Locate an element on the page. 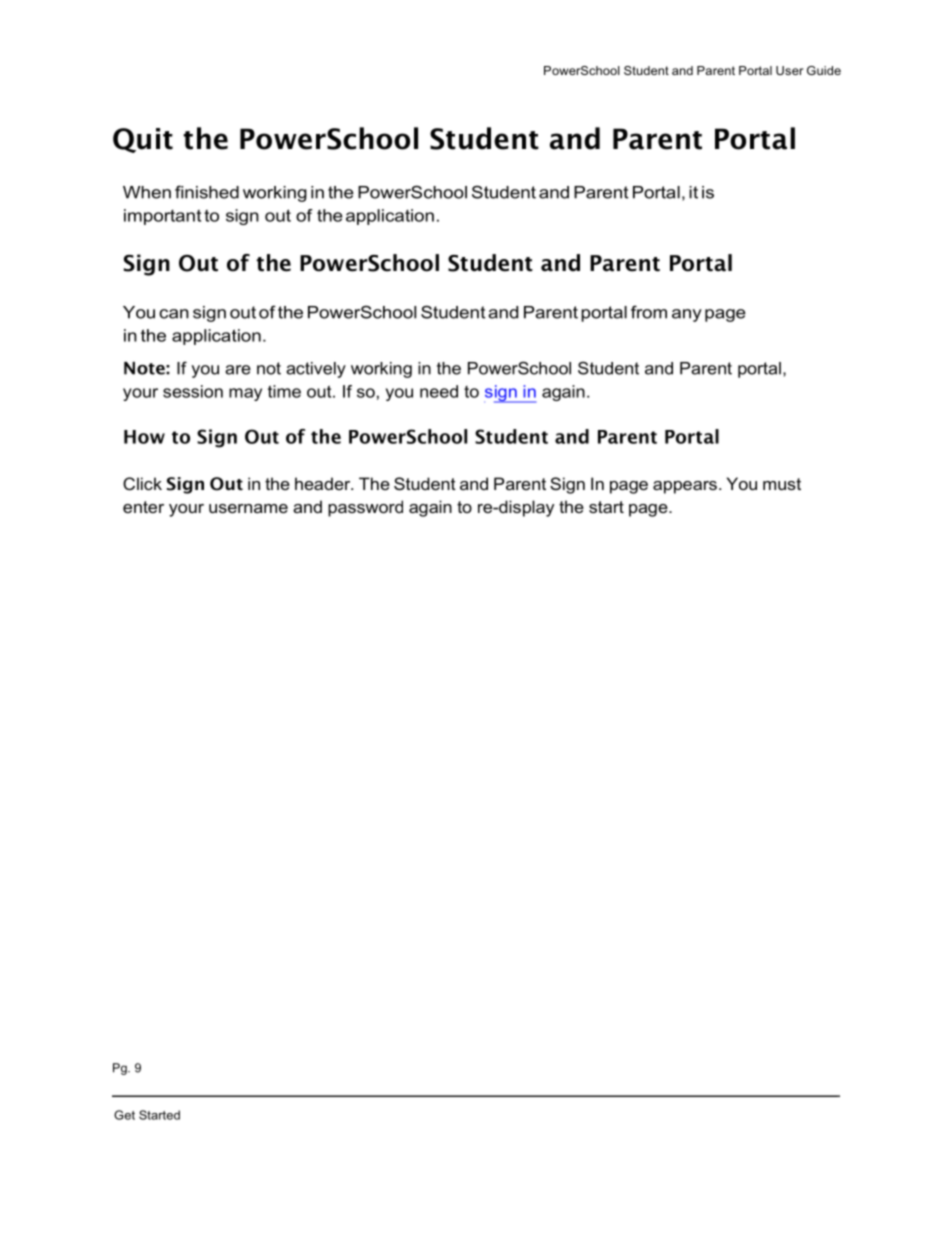  enter is located at coordinates (143, 507).
